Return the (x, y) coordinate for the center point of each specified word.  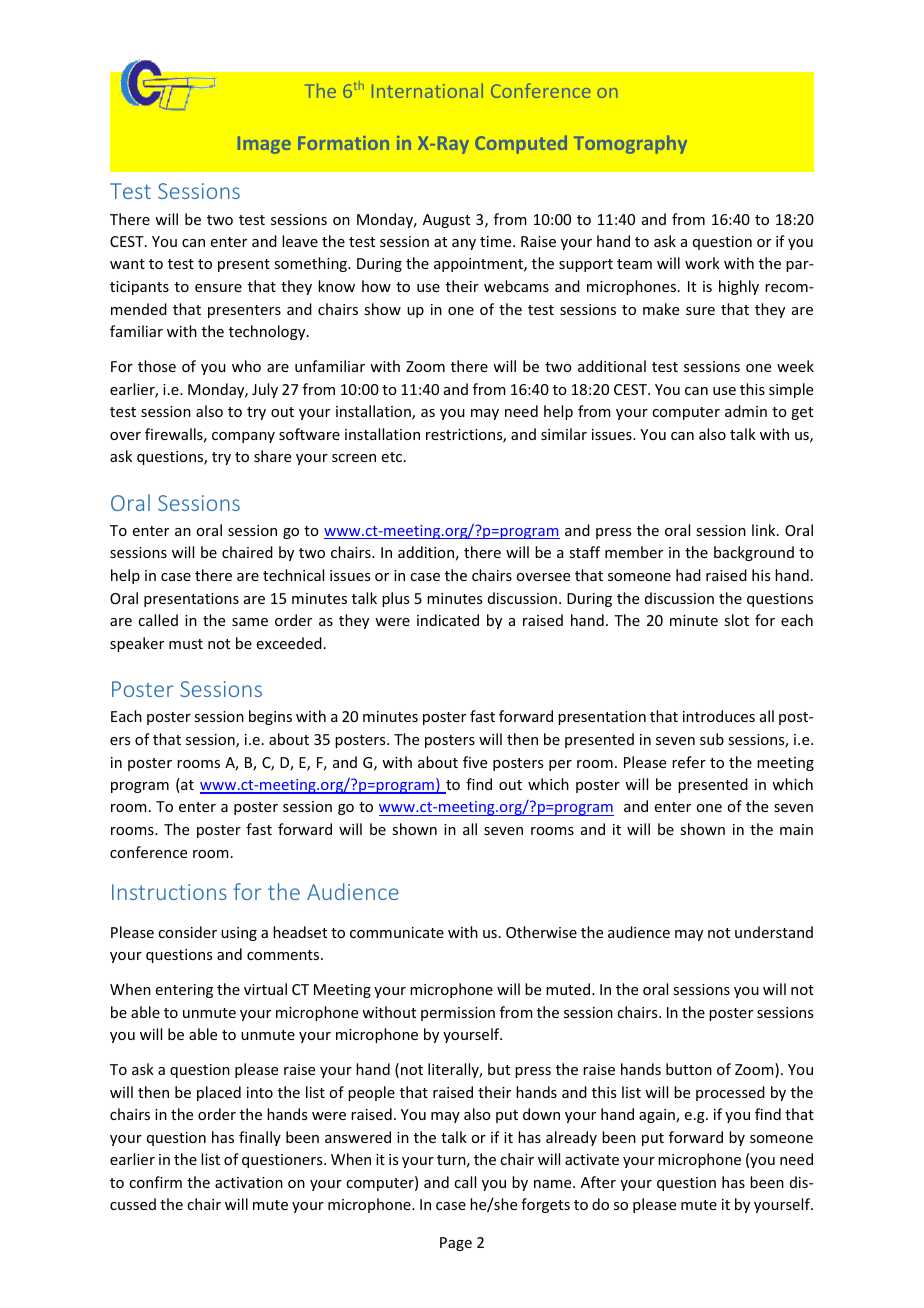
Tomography (630, 144)
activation (249, 1182)
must (186, 644)
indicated (448, 620)
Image (264, 145)
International (427, 90)
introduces (719, 716)
